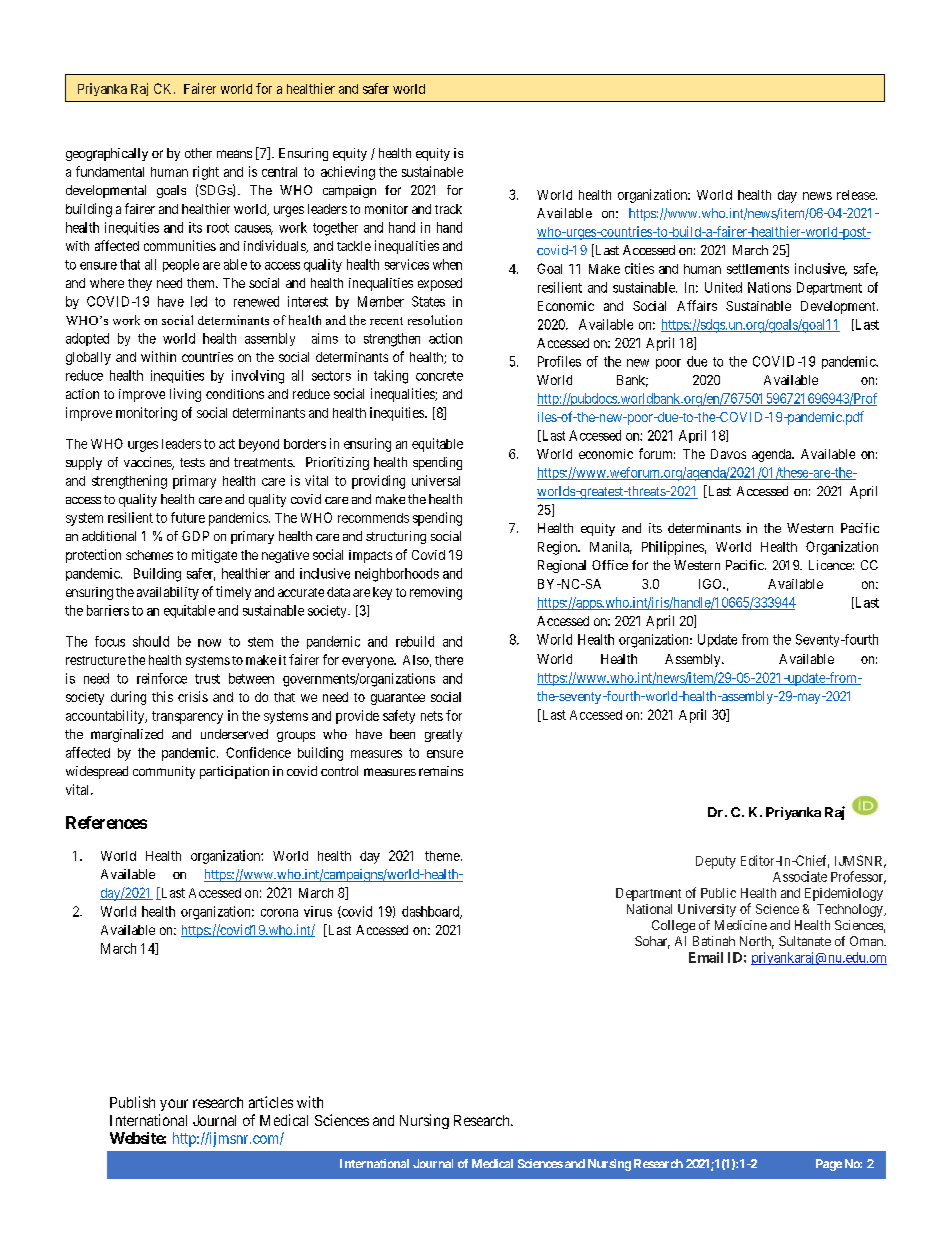 The height and width of the document is (1233, 952). I want to click on your, so click(174, 1105).
